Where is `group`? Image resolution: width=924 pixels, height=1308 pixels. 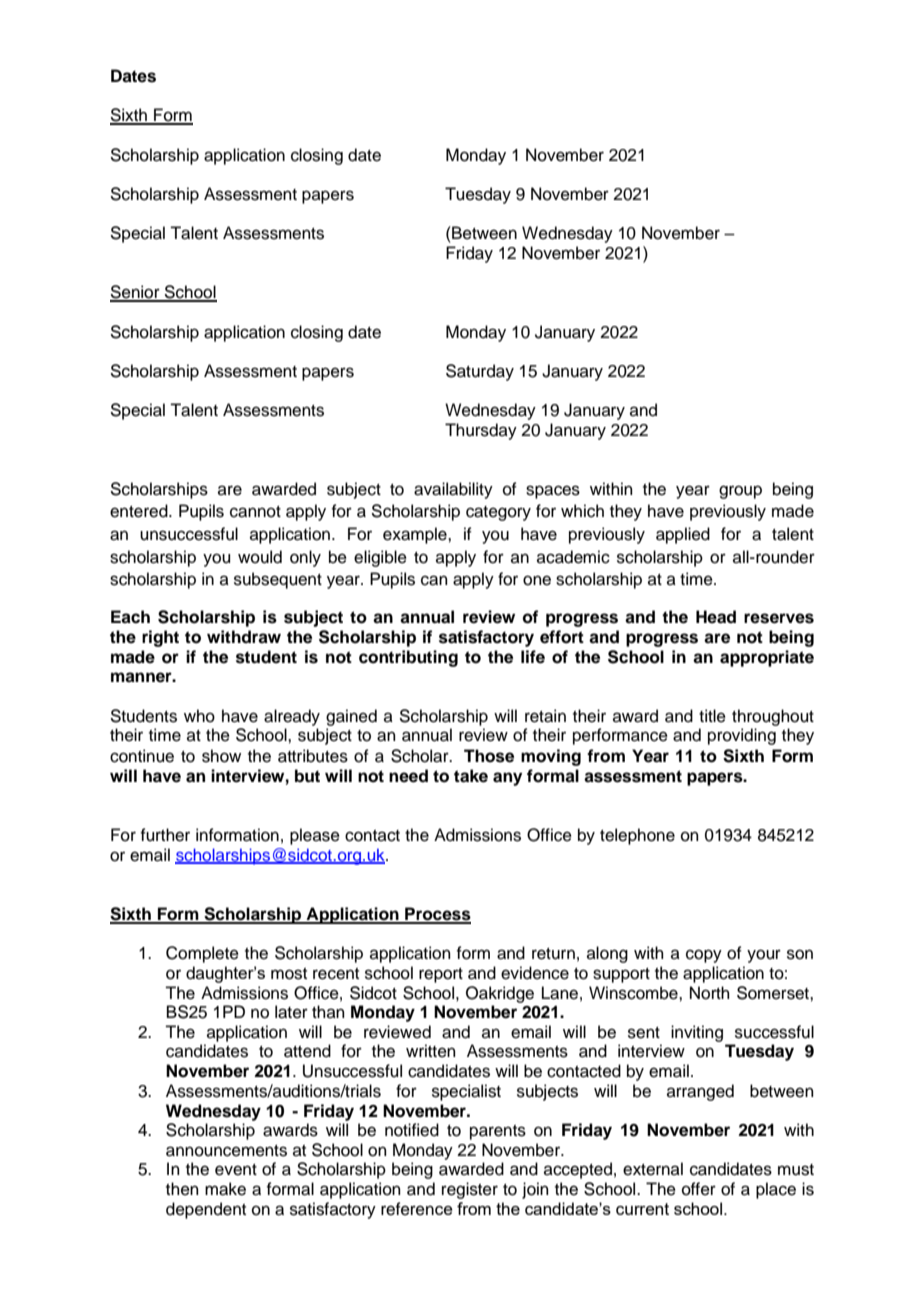
group is located at coordinates (740, 492).
